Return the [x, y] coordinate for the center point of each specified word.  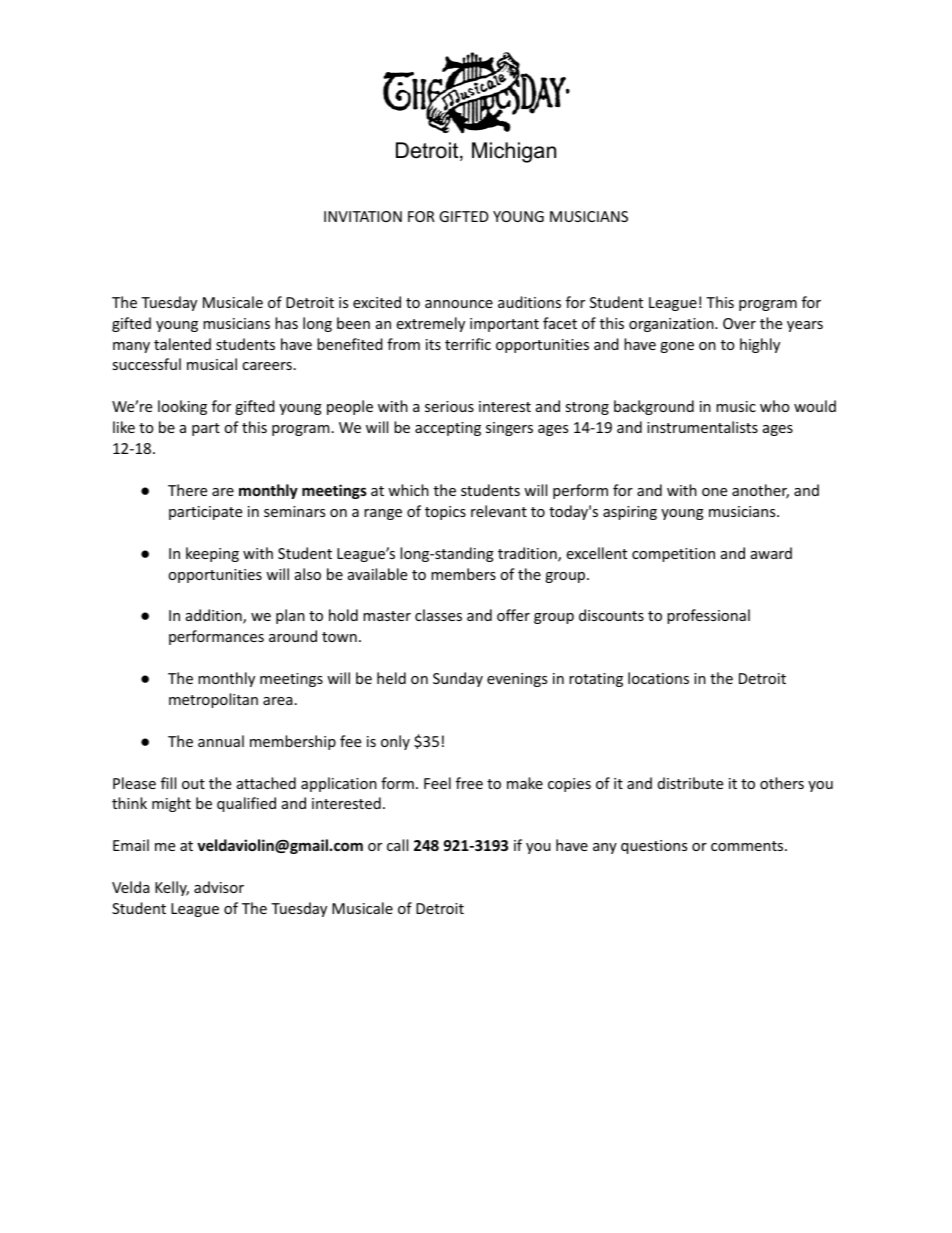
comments [748, 846]
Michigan [514, 152]
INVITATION [363, 216]
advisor [219, 887]
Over [739, 323]
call [397, 845]
